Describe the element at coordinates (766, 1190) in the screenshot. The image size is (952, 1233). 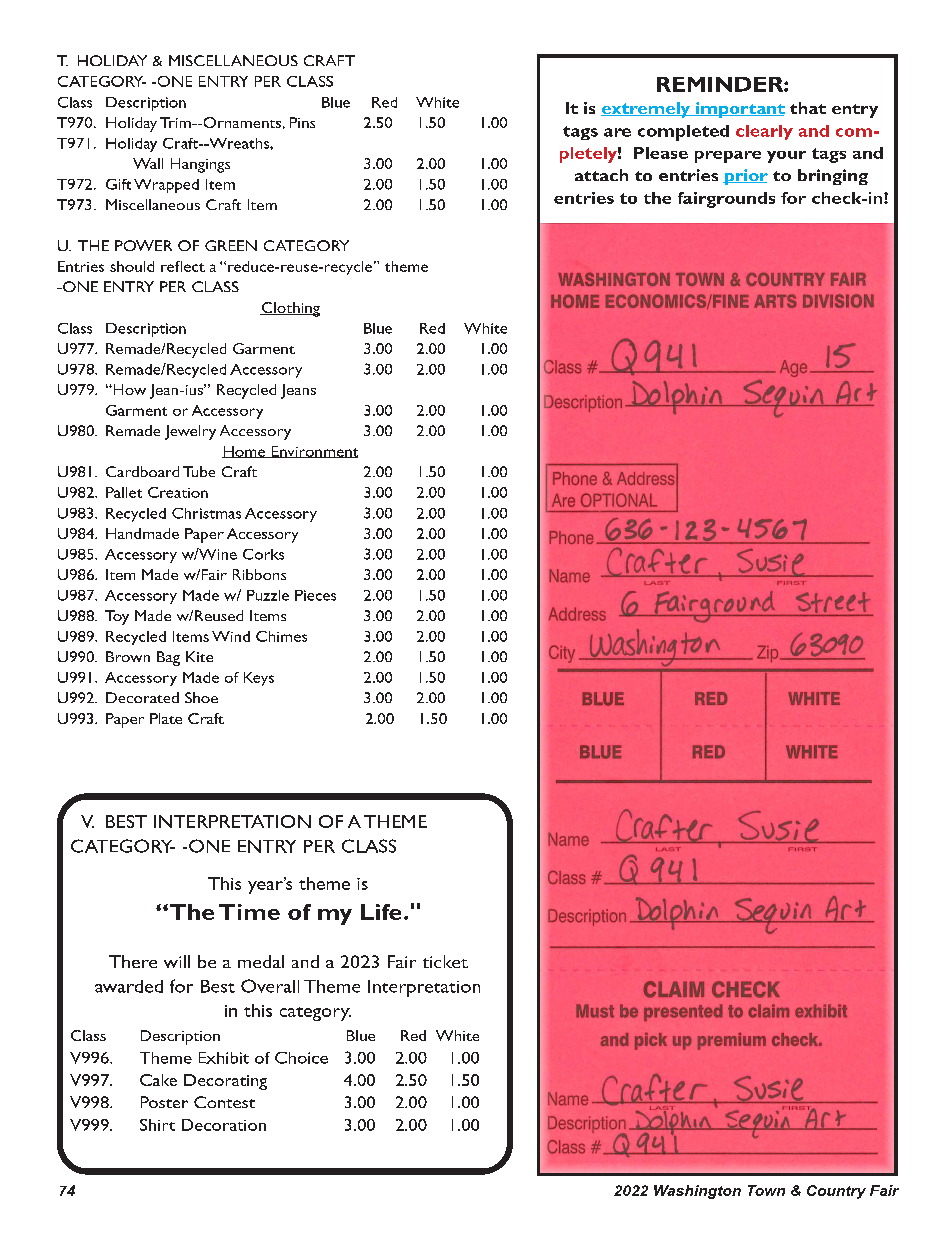
I see `Town` at that location.
